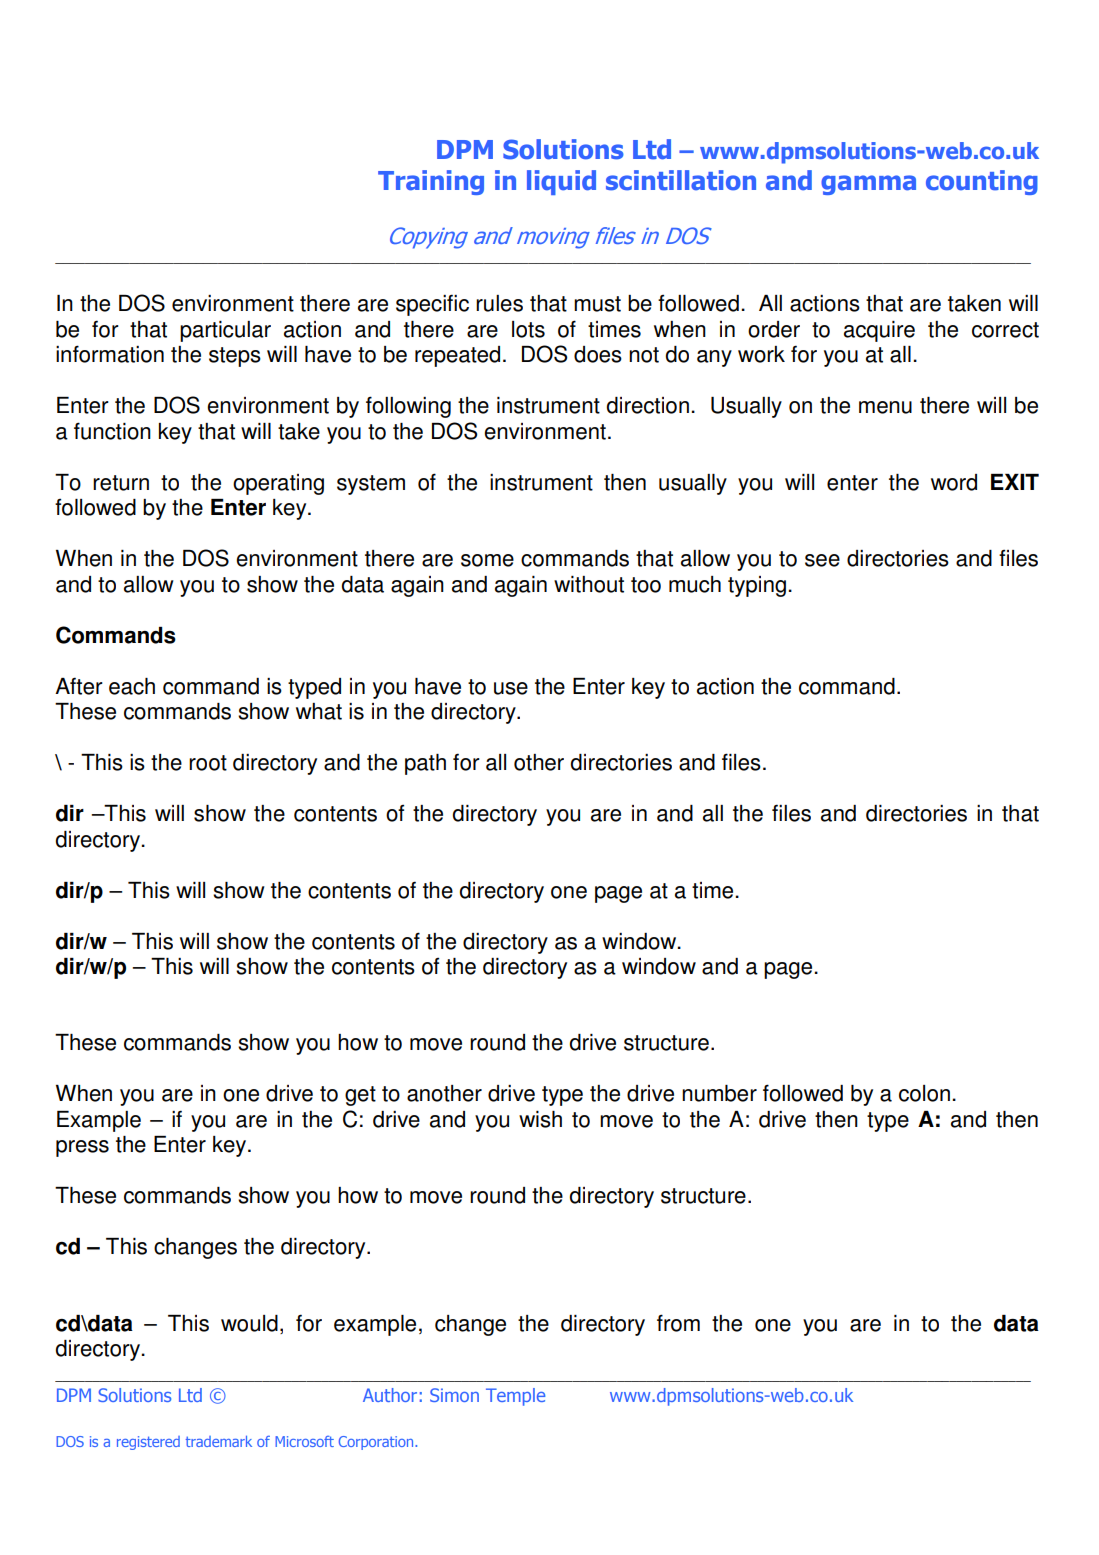 This screenshot has width=1099, height=1555. What do you see at coordinates (561, 182) in the screenshot?
I see `liquid` at bounding box center [561, 182].
